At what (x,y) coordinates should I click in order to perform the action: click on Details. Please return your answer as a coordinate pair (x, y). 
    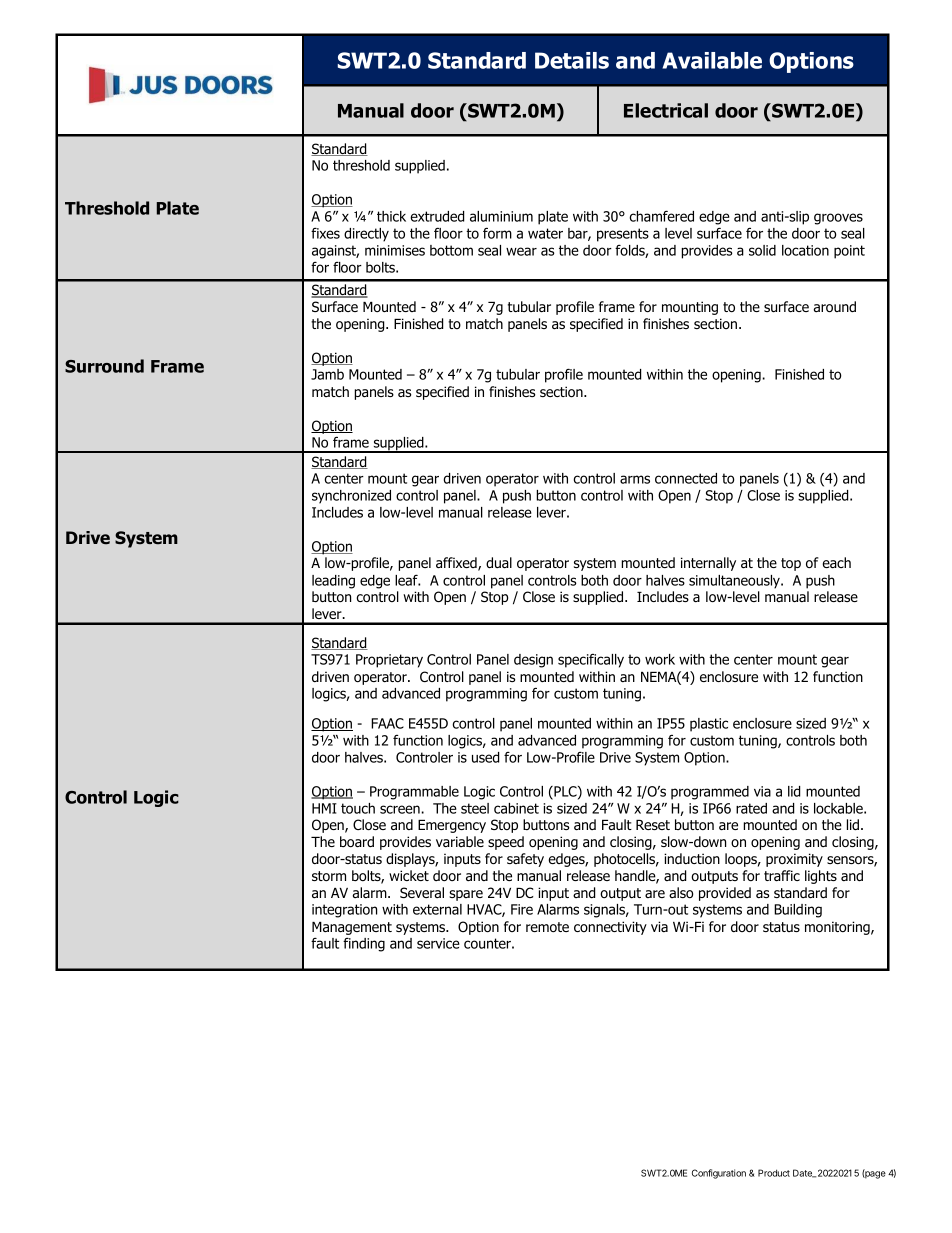
    Looking at the image, I should click on (572, 60).
